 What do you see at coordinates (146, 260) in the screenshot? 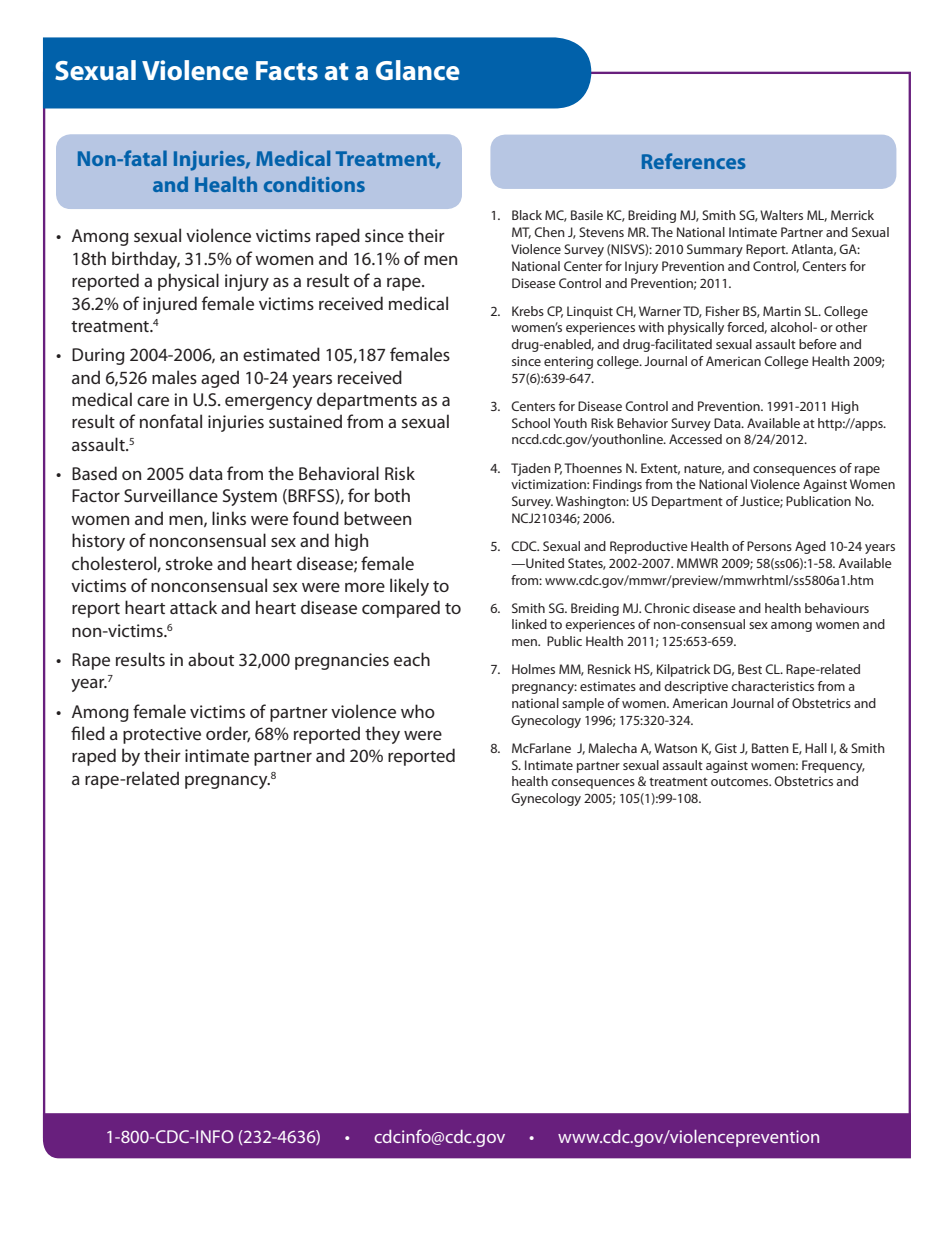
I see `birthday` at bounding box center [146, 260].
